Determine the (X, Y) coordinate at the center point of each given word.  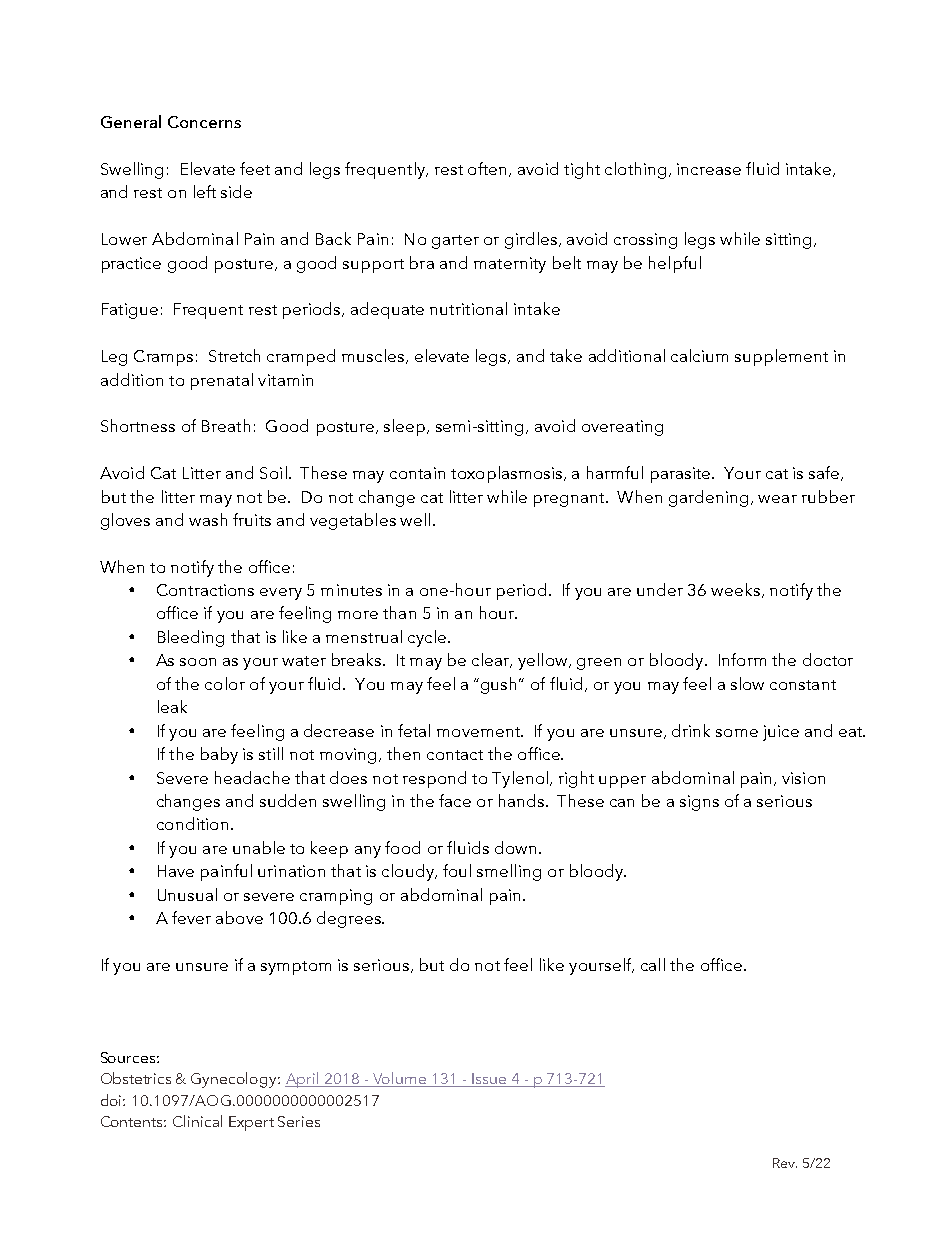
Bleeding (191, 638)
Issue (489, 1080)
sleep (404, 427)
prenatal (222, 381)
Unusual (187, 894)
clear (491, 660)
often (487, 168)
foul (457, 870)
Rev (785, 1163)
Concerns (204, 122)
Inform (742, 659)
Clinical (197, 1121)
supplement (781, 357)
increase (709, 169)
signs (699, 803)
